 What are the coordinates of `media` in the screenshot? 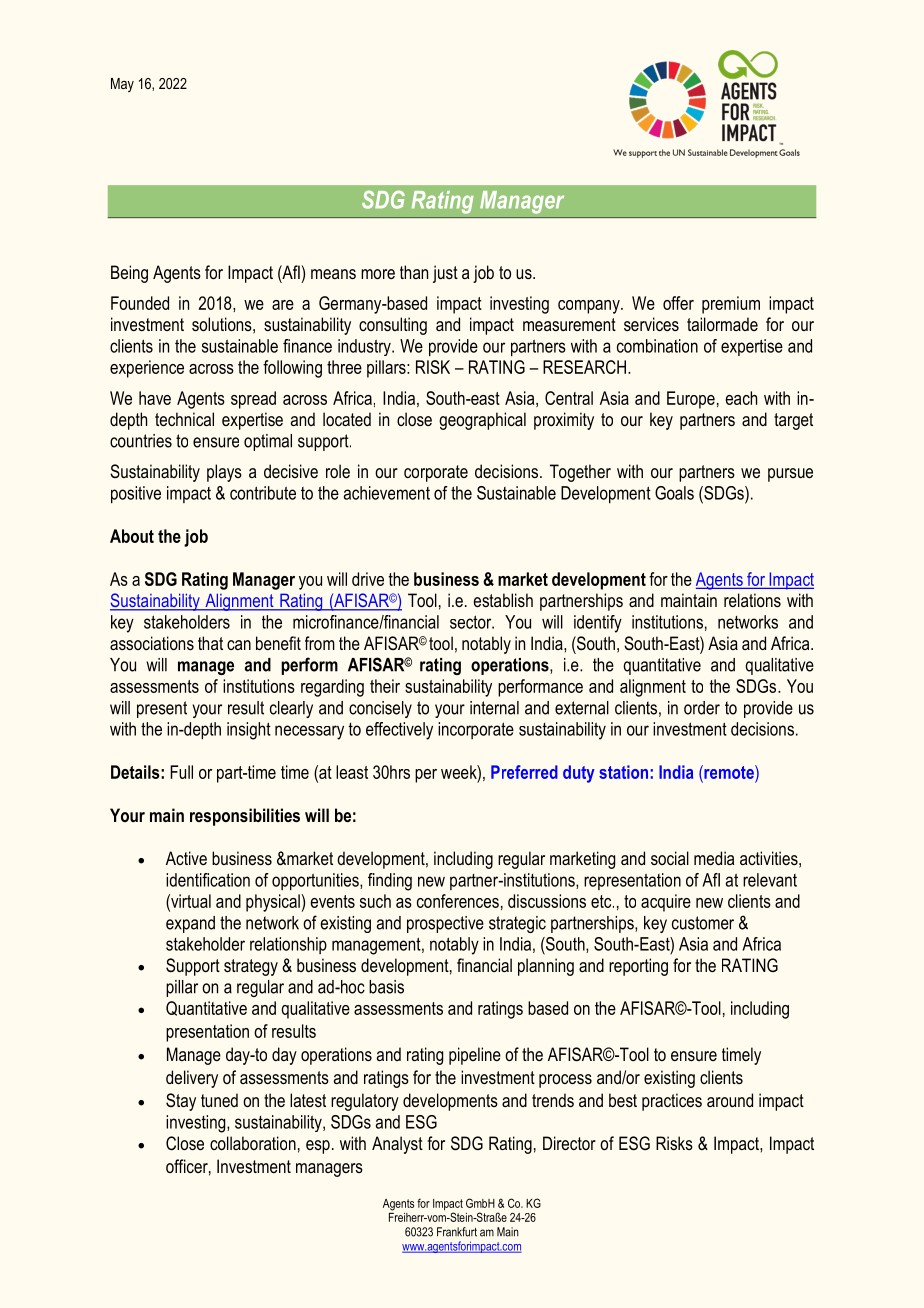 It's located at (714, 858).
